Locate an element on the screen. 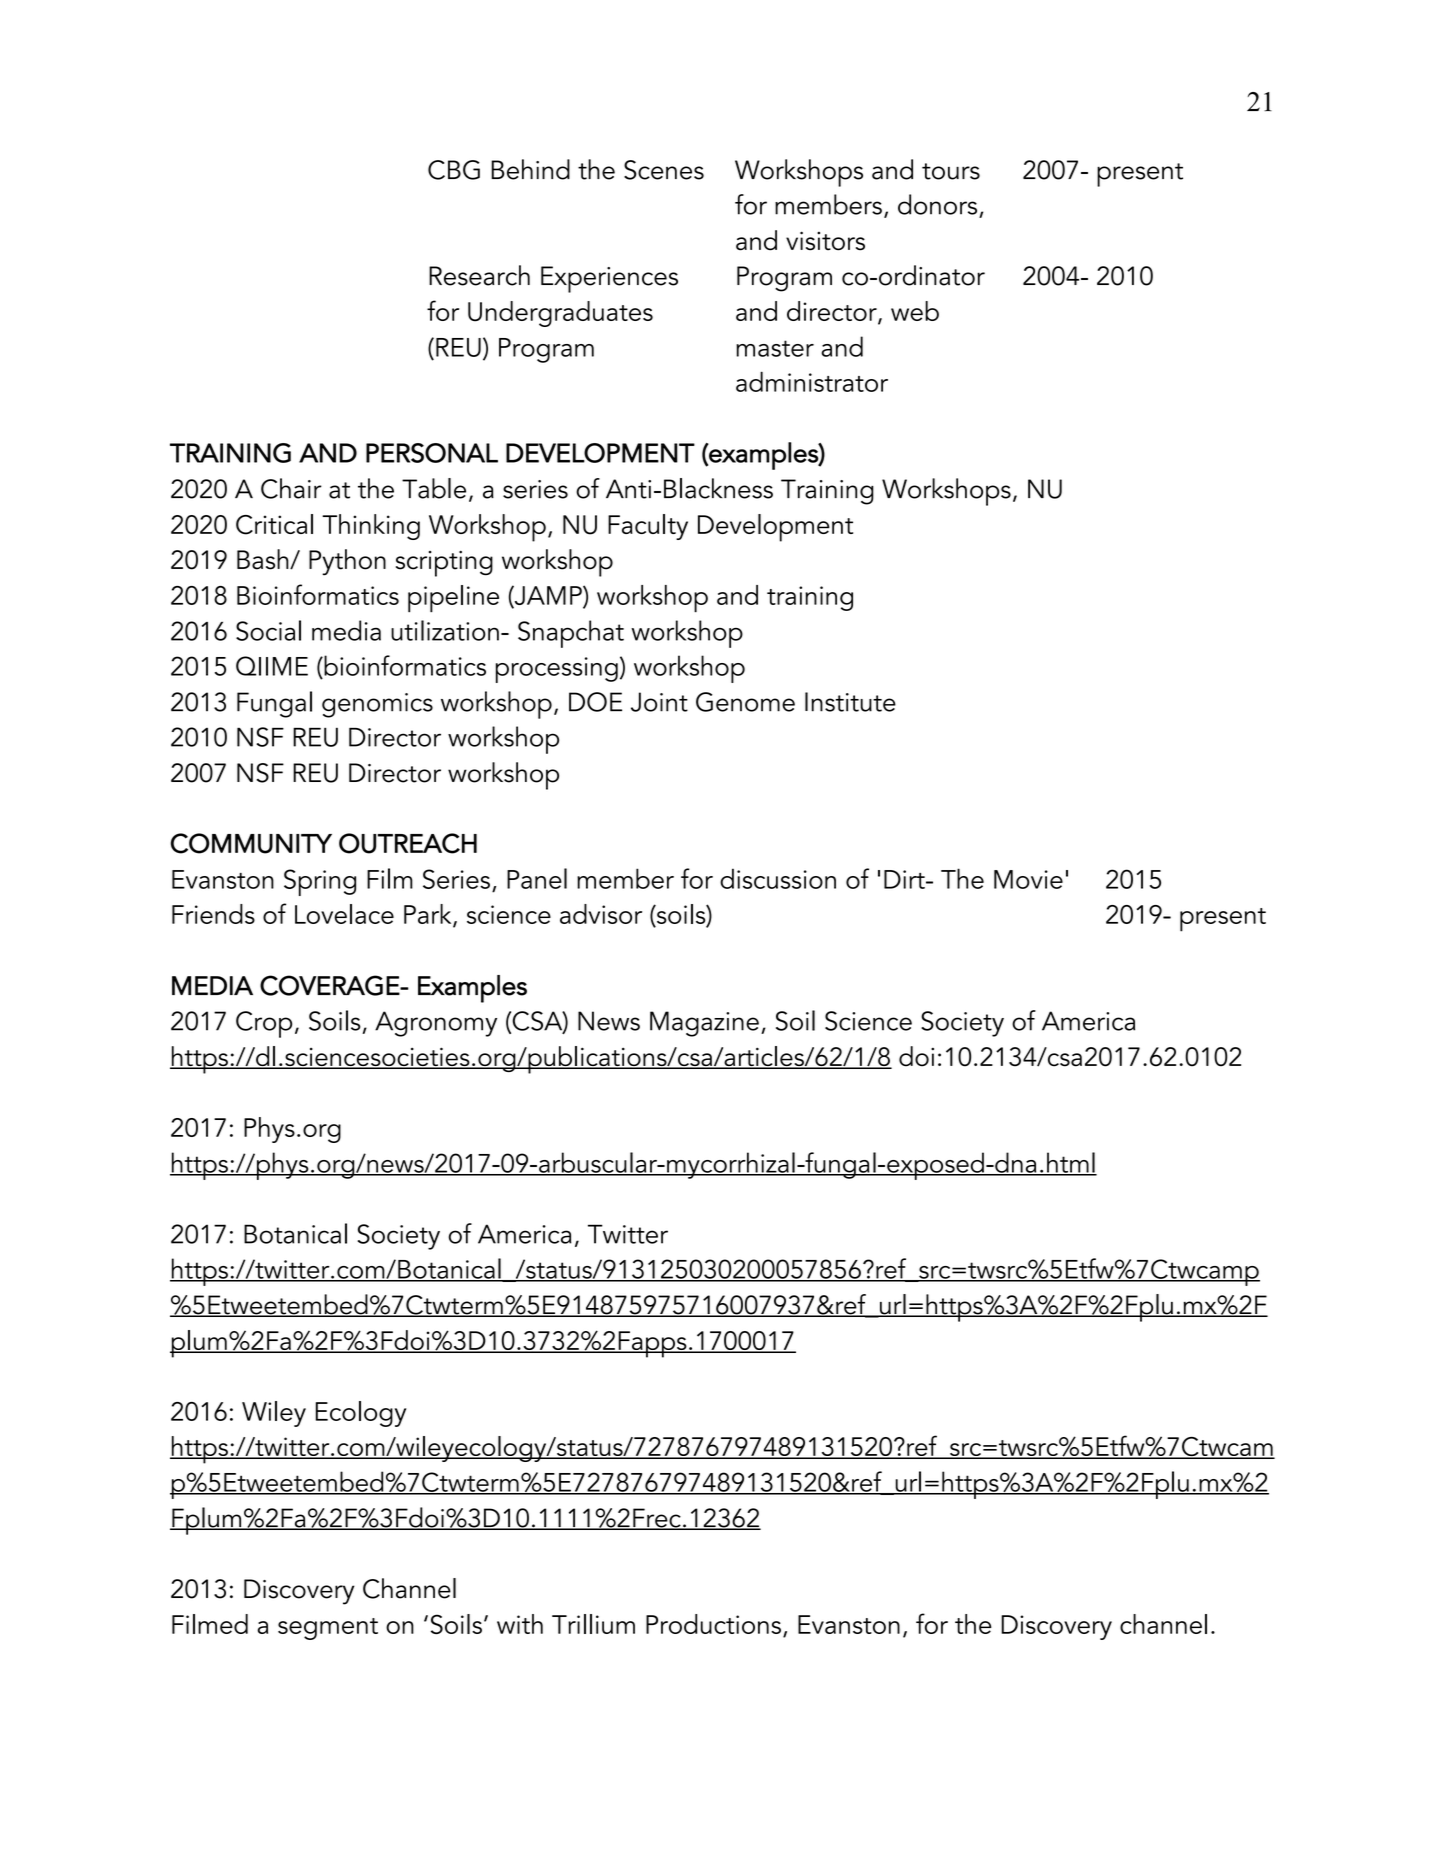 This screenshot has height=1870, width=1445. advisor is located at coordinates (601, 914).
